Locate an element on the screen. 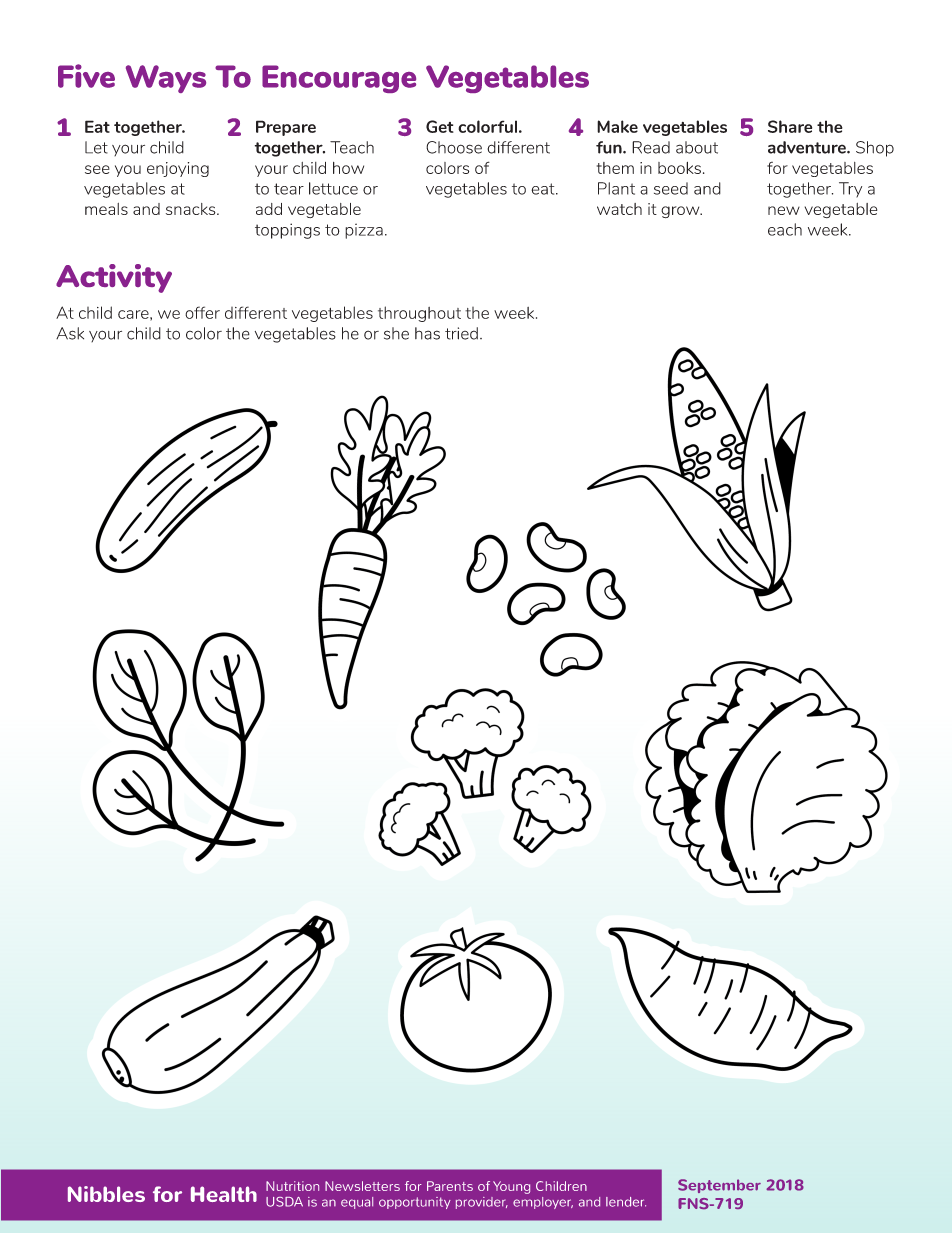 Image resolution: width=952 pixels, height=1233 pixels. Choose is located at coordinates (454, 147).
